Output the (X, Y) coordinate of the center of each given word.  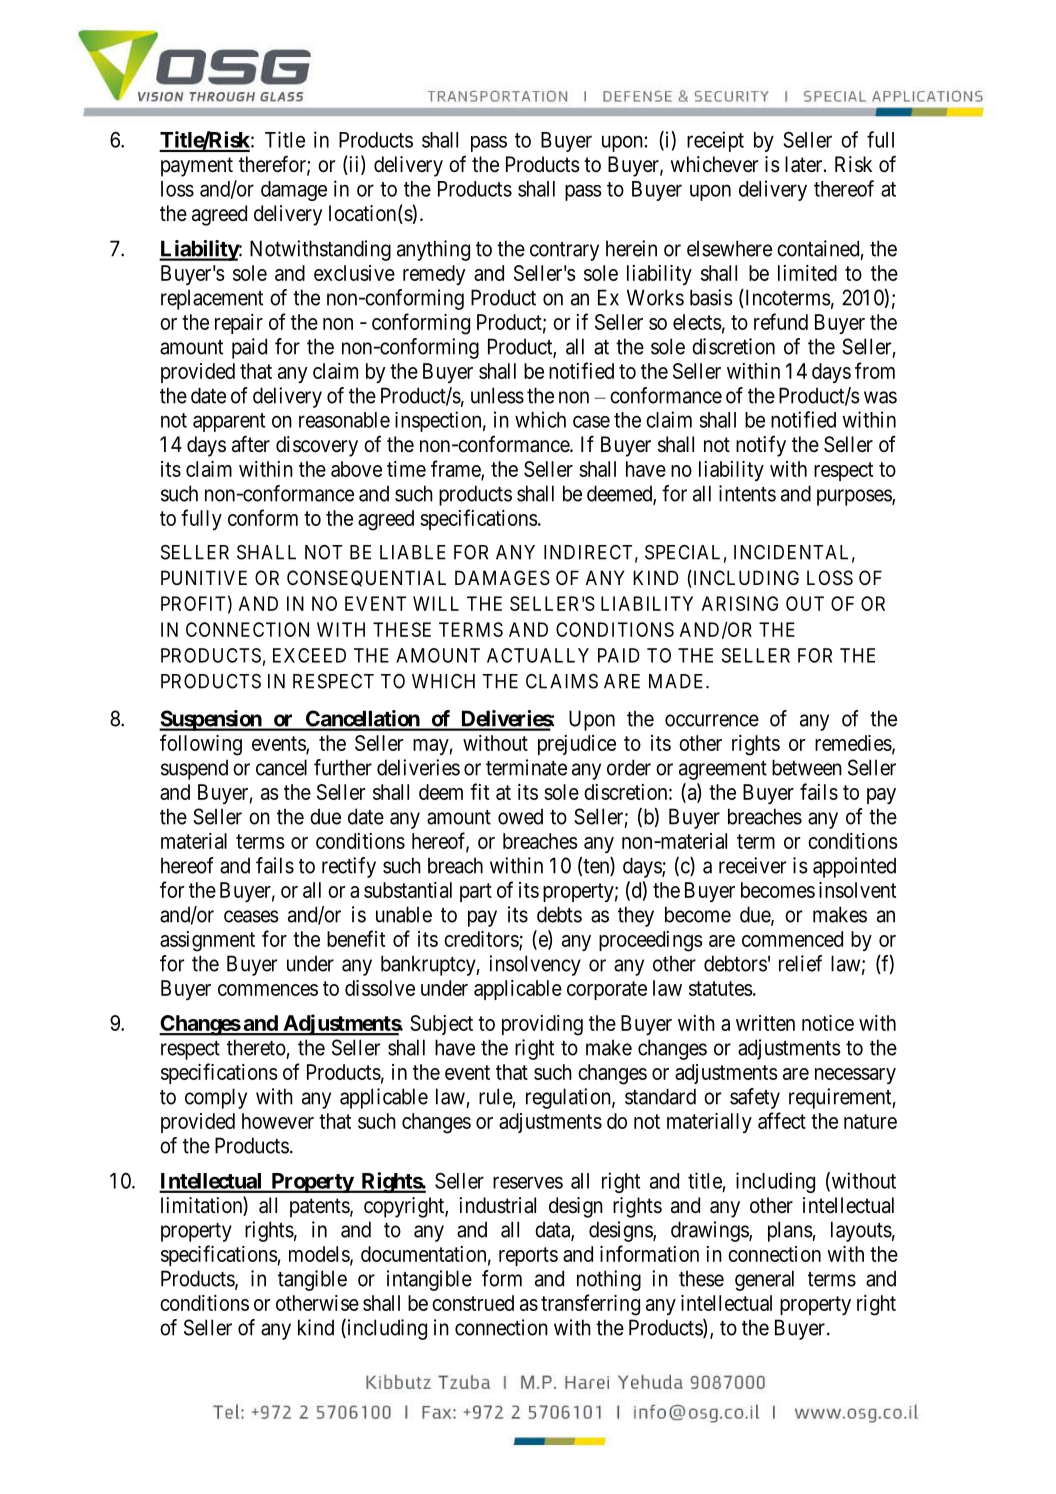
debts (559, 914)
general (764, 1280)
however (278, 1121)
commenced (792, 939)
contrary (564, 251)
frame (456, 469)
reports (528, 1256)
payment (197, 167)
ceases (251, 916)
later (805, 164)
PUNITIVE (204, 577)
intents (747, 493)
